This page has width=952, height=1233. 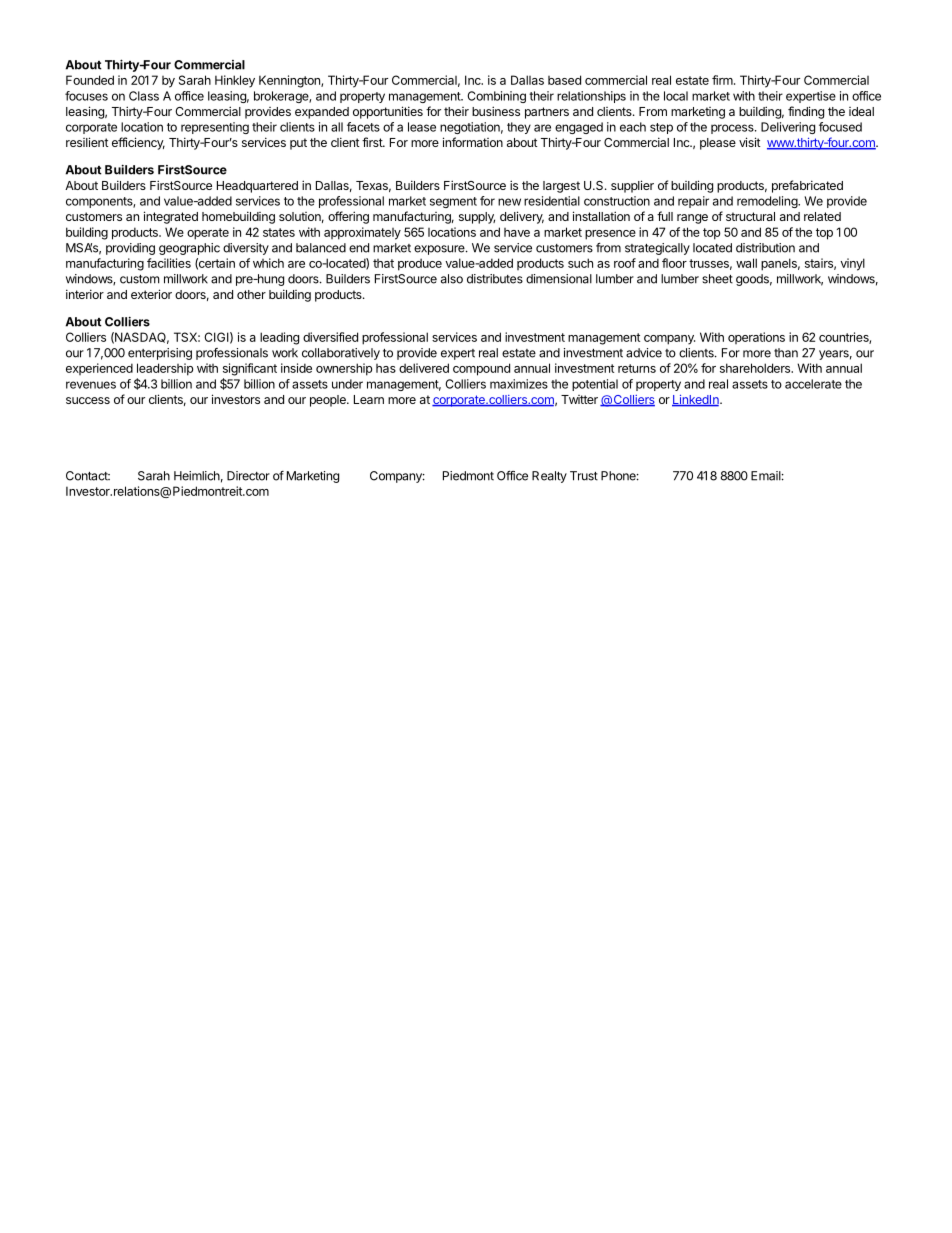 I want to click on structural, so click(x=750, y=216).
